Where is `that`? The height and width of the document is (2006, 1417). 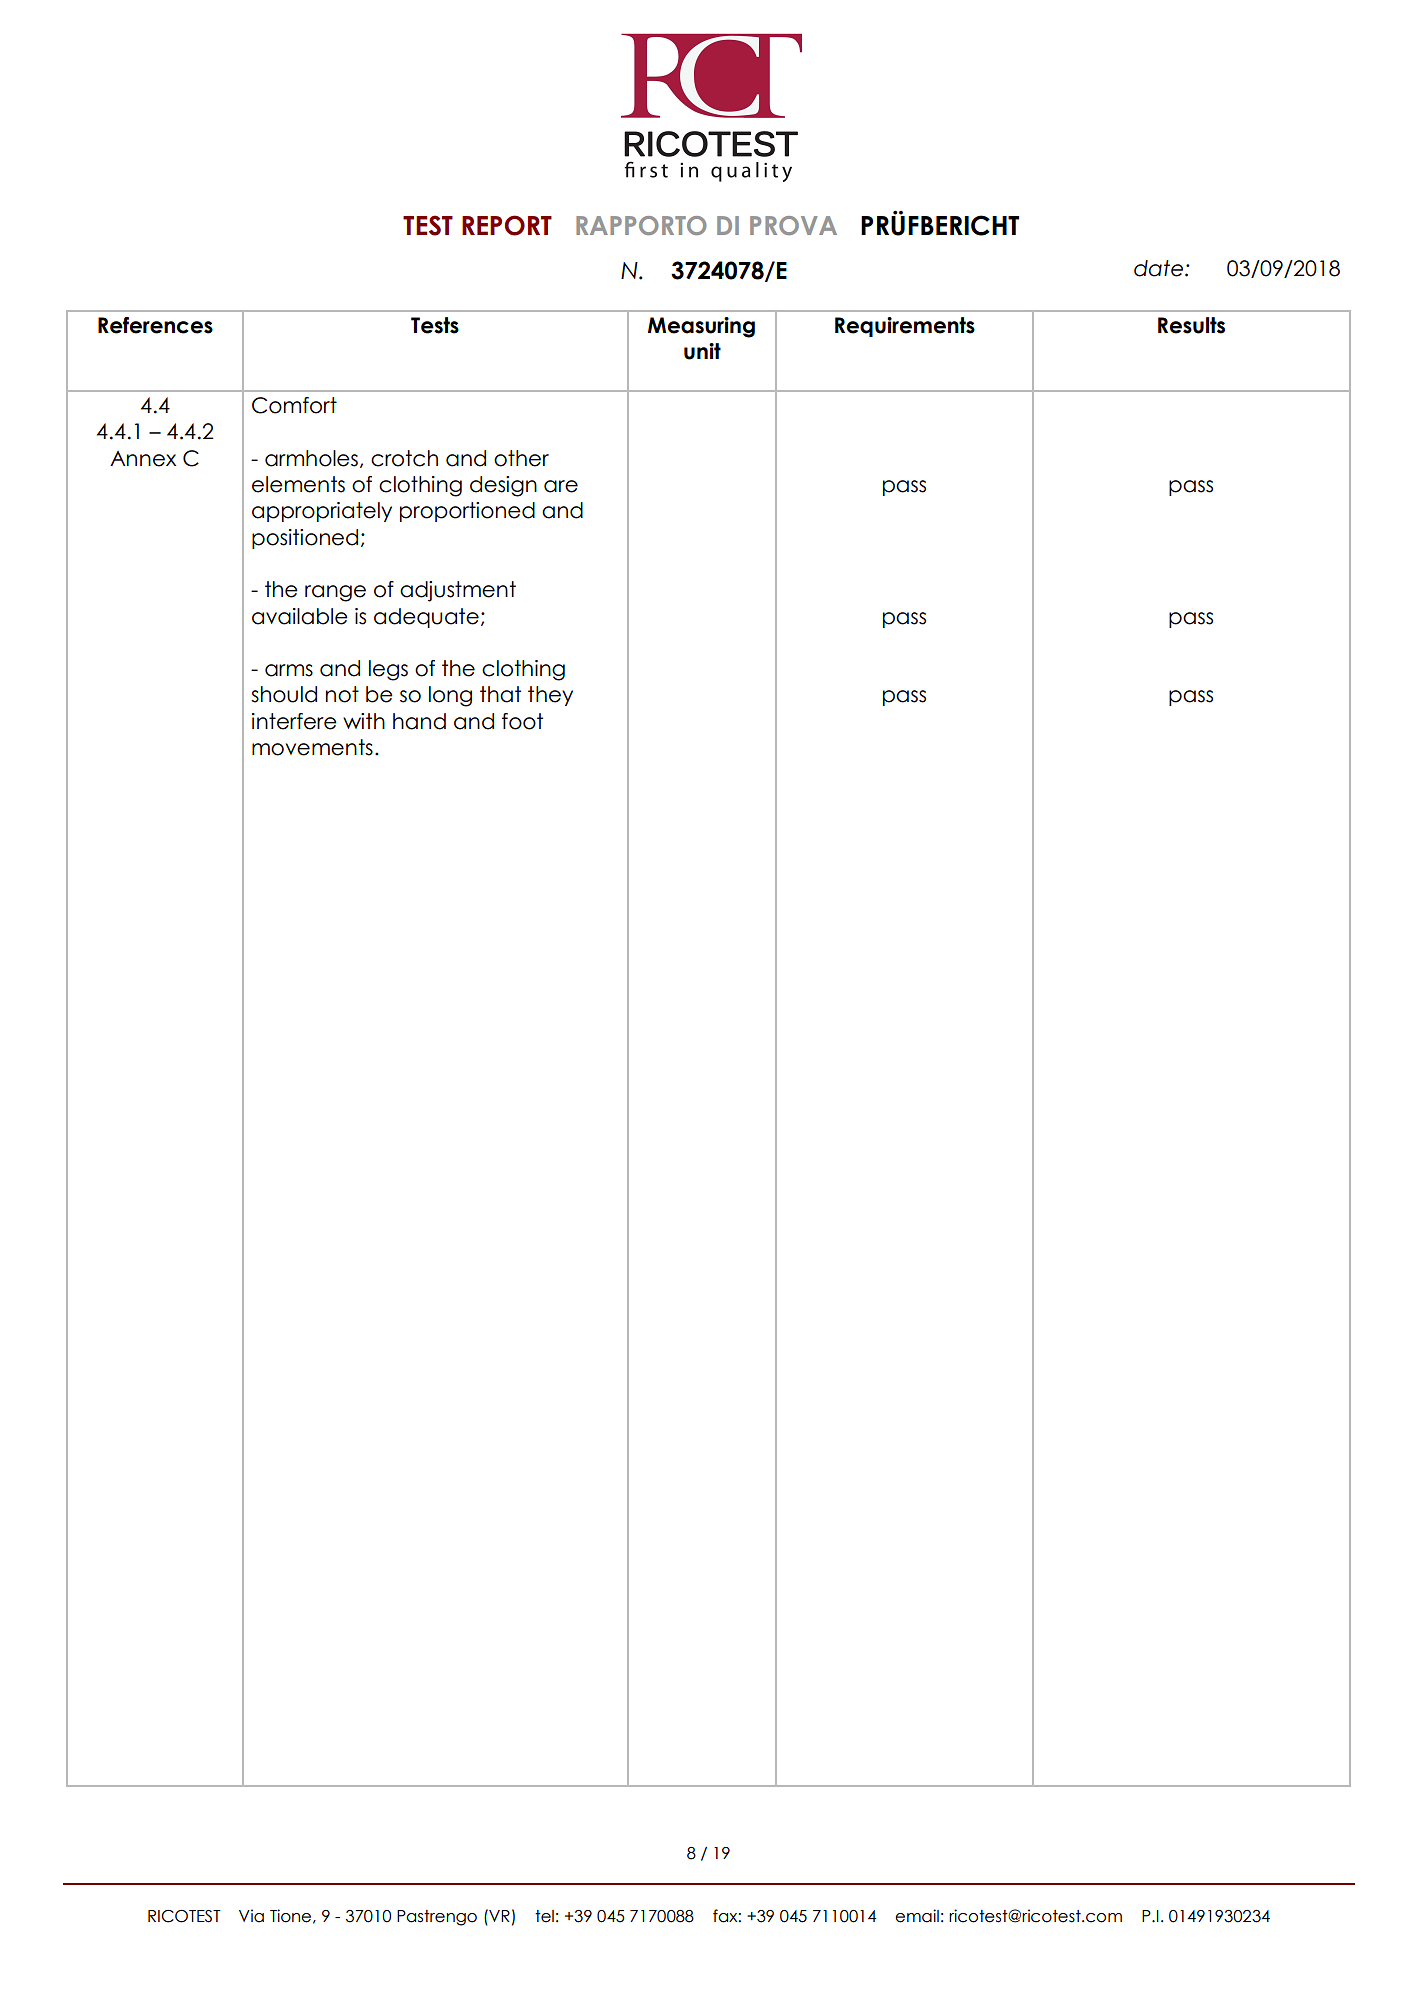
that is located at coordinates (500, 694).
